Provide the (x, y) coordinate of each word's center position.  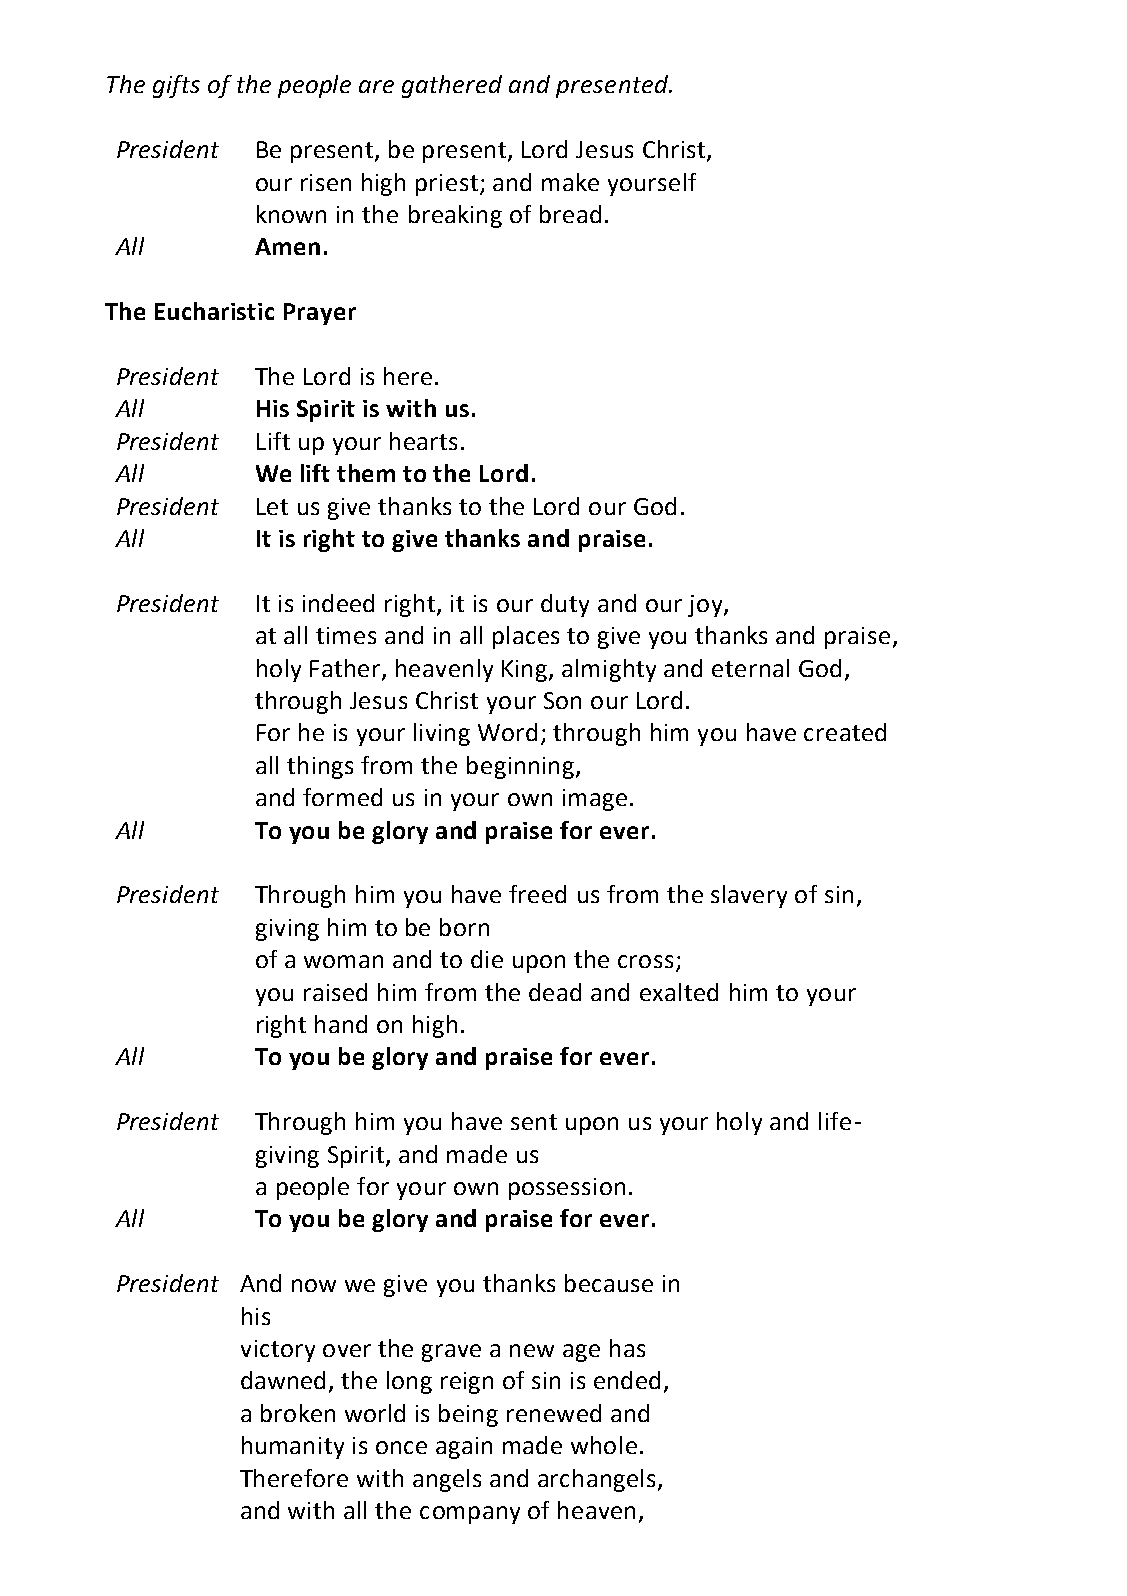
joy (706, 606)
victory (278, 1351)
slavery (749, 896)
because (609, 1283)
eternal (750, 668)
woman (343, 961)
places (526, 637)
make (570, 182)
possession (567, 1189)
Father (346, 669)
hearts (423, 441)
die (487, 959)
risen (326, 182)
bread (570, 214)
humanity (293, 1447)
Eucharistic (214, 311)
